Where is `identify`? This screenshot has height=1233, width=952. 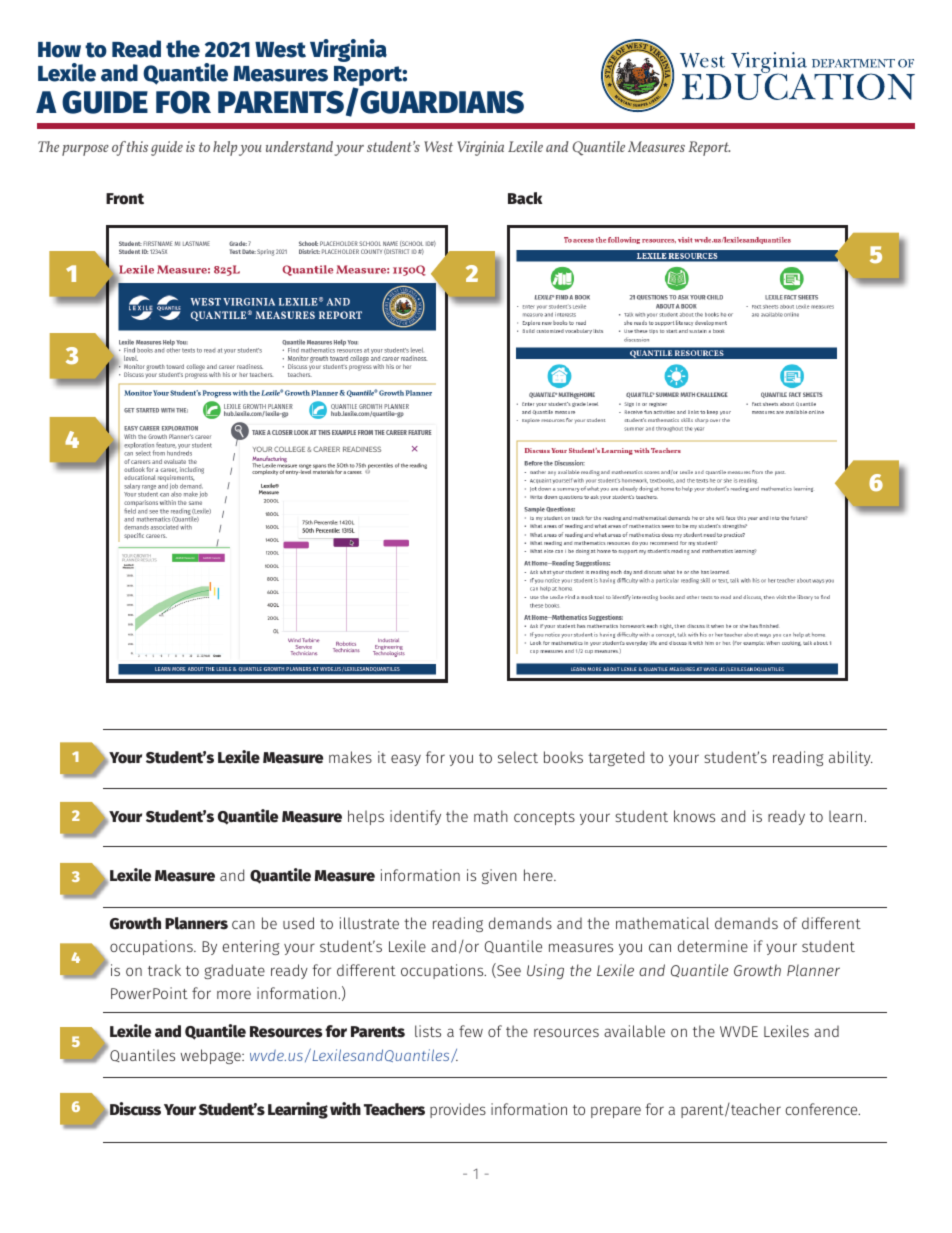
identify is located at coordinates (415, 817).
